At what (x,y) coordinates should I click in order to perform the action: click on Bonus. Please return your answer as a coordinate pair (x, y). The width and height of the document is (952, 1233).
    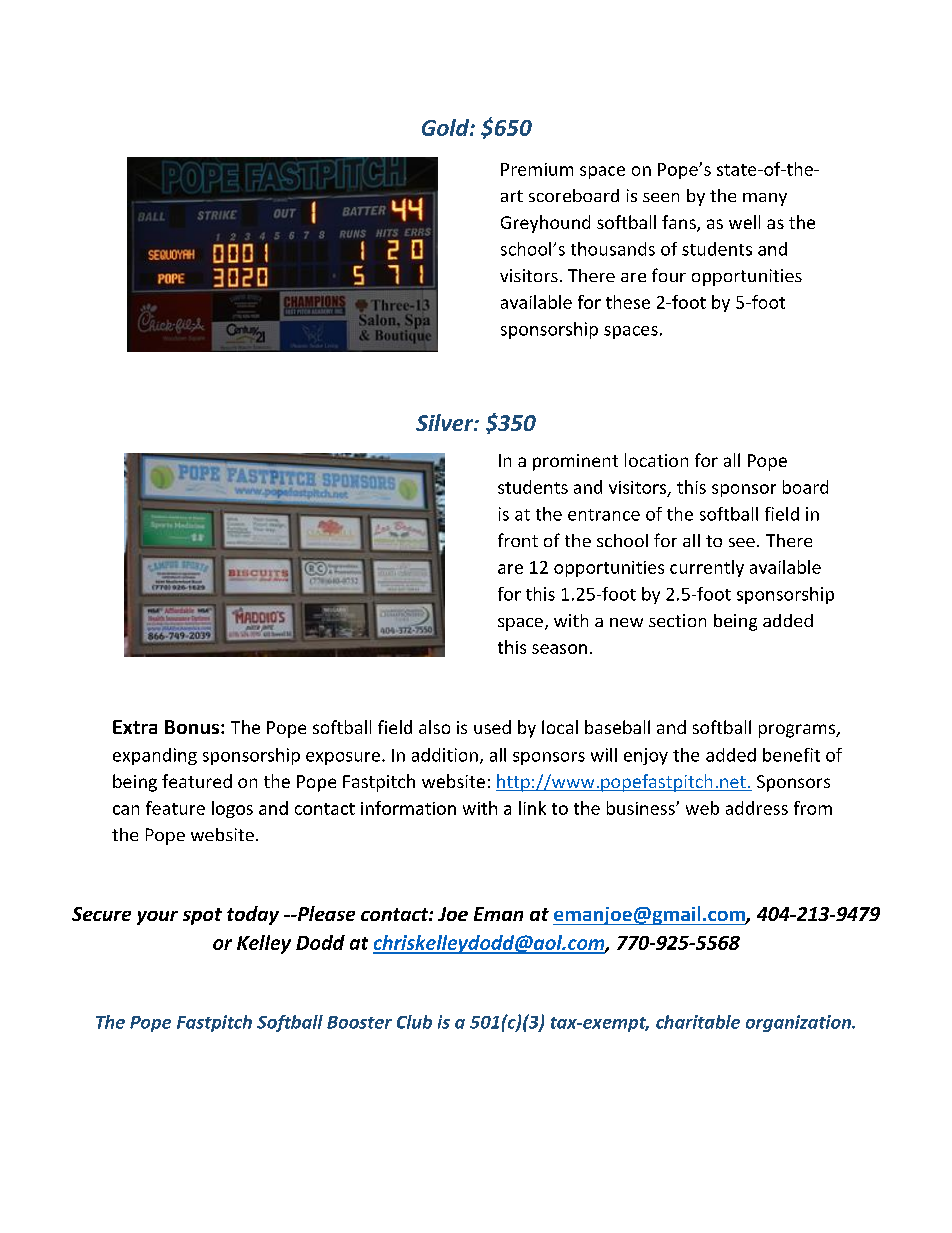
    Looking at the image, I should click on (192, 727).
